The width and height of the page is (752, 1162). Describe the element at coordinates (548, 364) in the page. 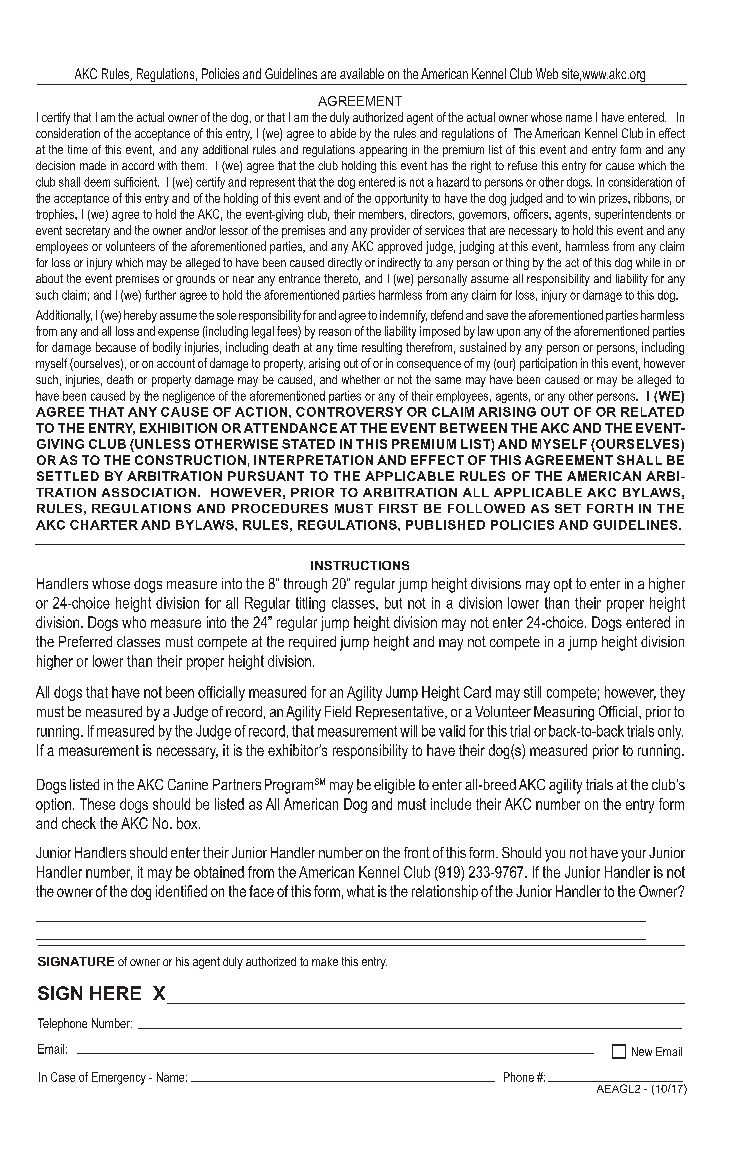

I see `participation` at that location.
